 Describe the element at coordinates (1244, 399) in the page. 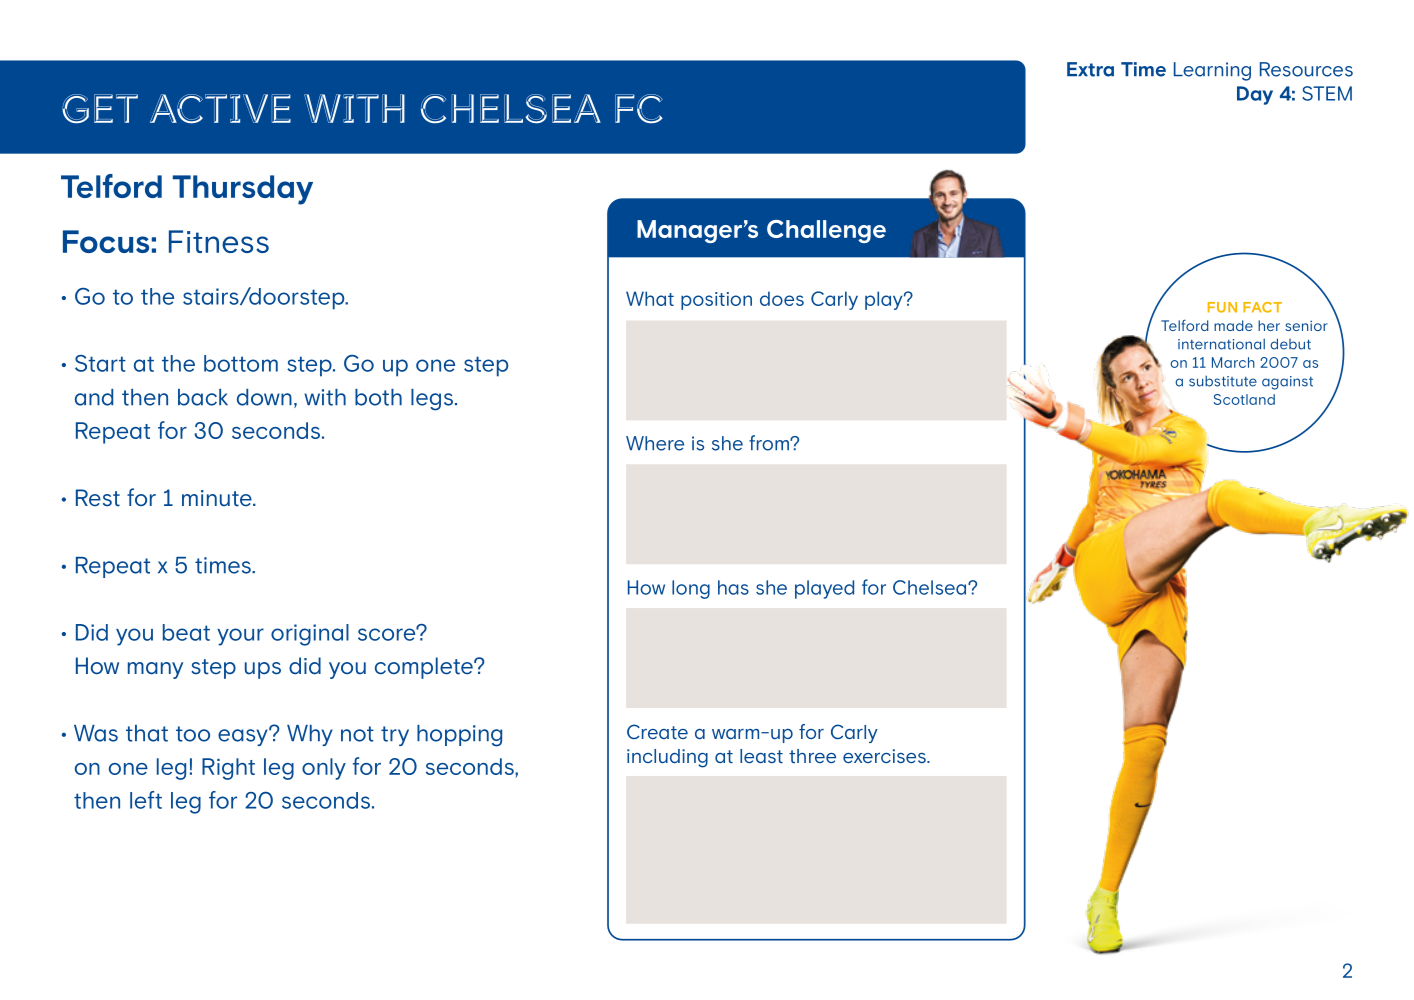

I see `Scotland` at that location.
